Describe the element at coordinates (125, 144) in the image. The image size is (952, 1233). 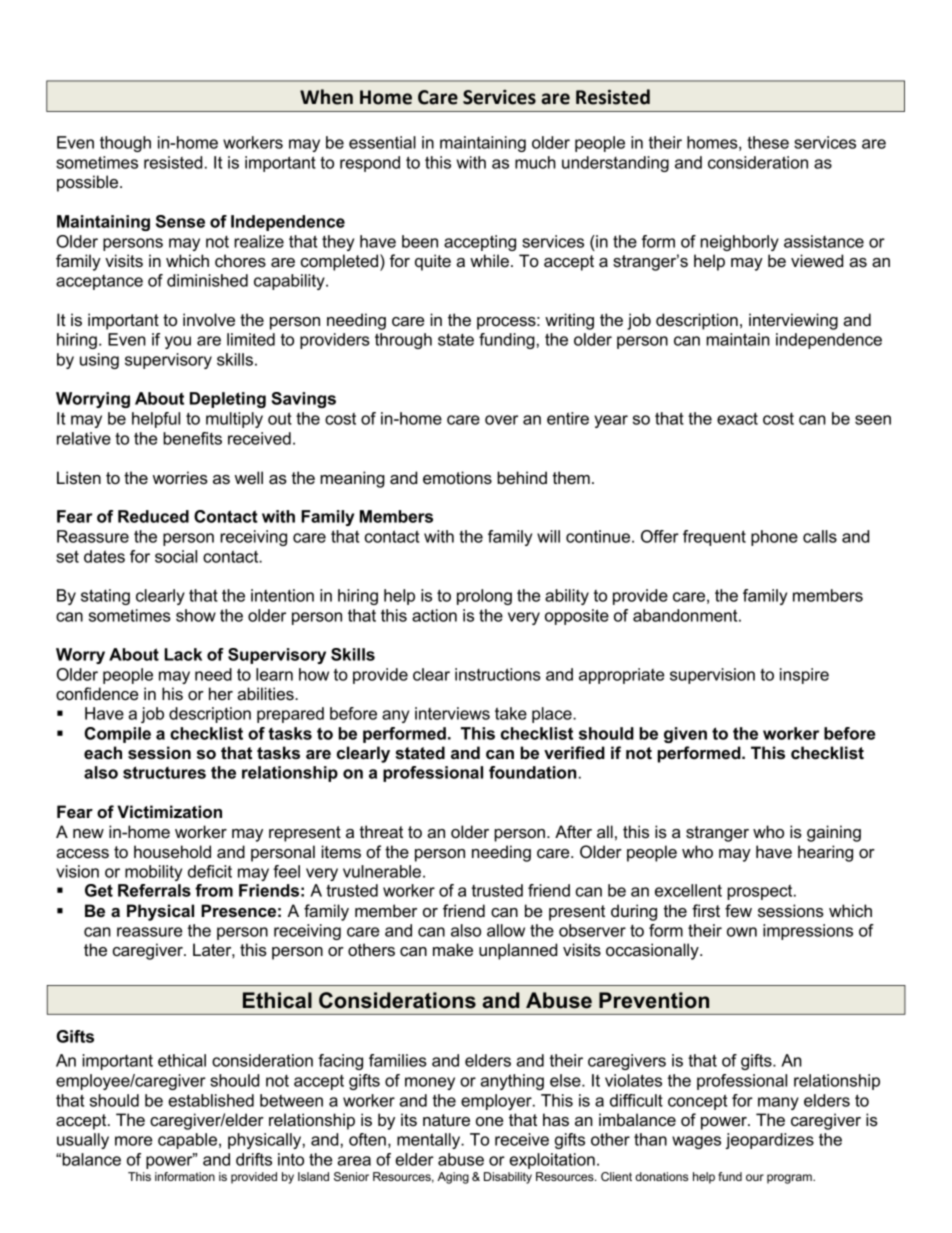
I see `though` at that location.
